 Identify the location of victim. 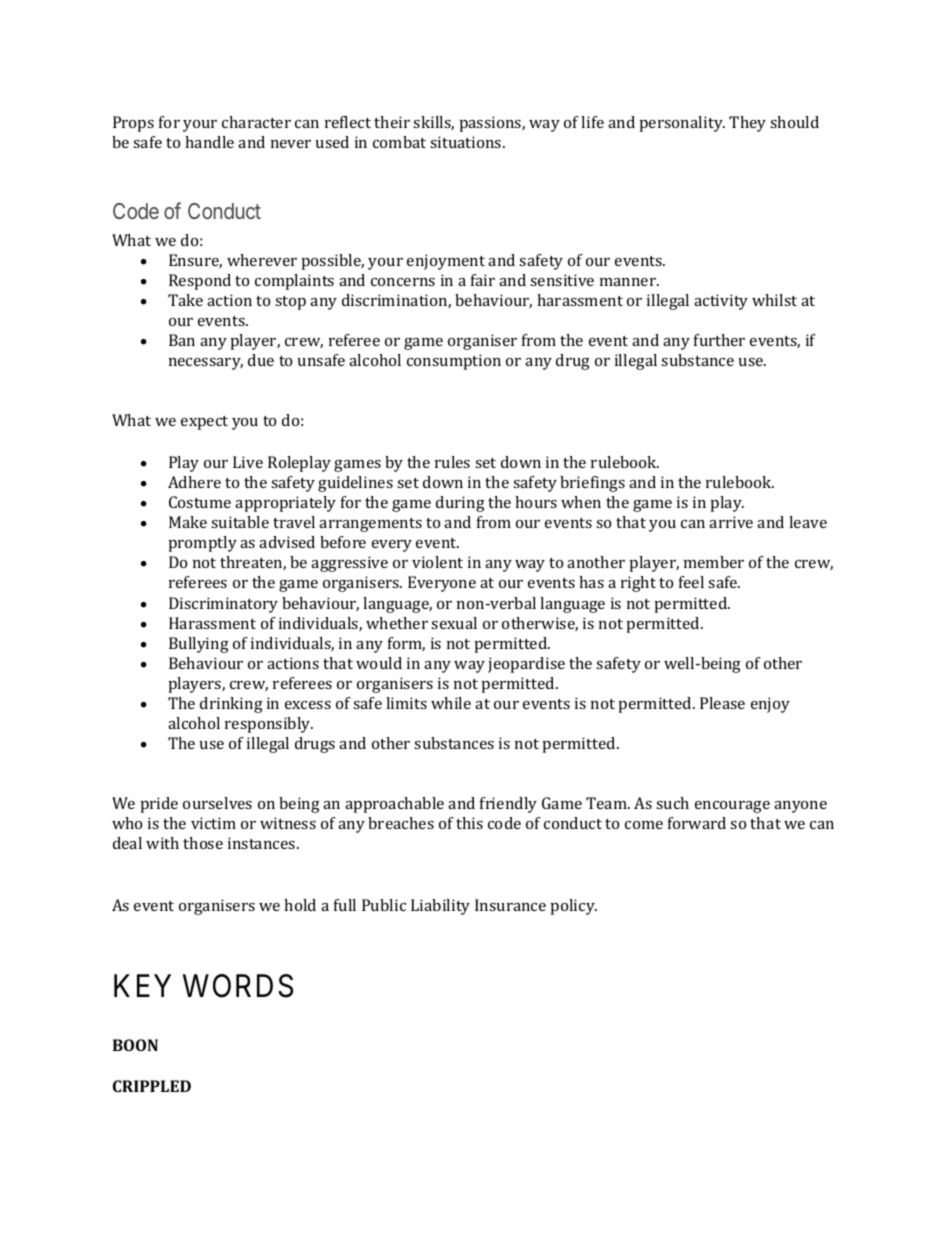
(213, 823).
